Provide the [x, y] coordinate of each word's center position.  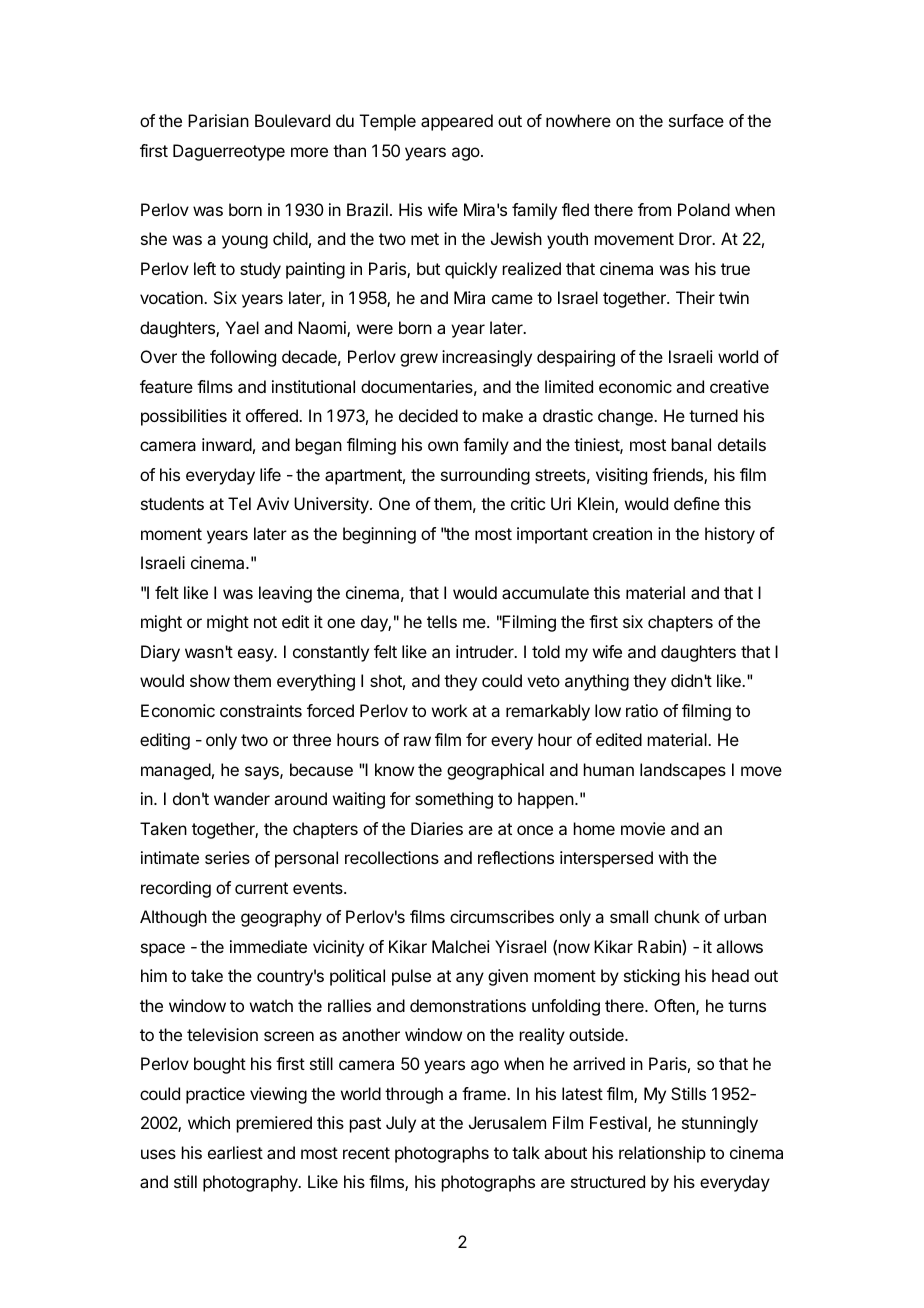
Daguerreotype [229, 152]
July [401, 1124]
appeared [457, 122]
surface [696, 120]
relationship [662, 1154]
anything [597, 682]
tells [442, 621]
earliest [235, 1152]
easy [256, 655]
